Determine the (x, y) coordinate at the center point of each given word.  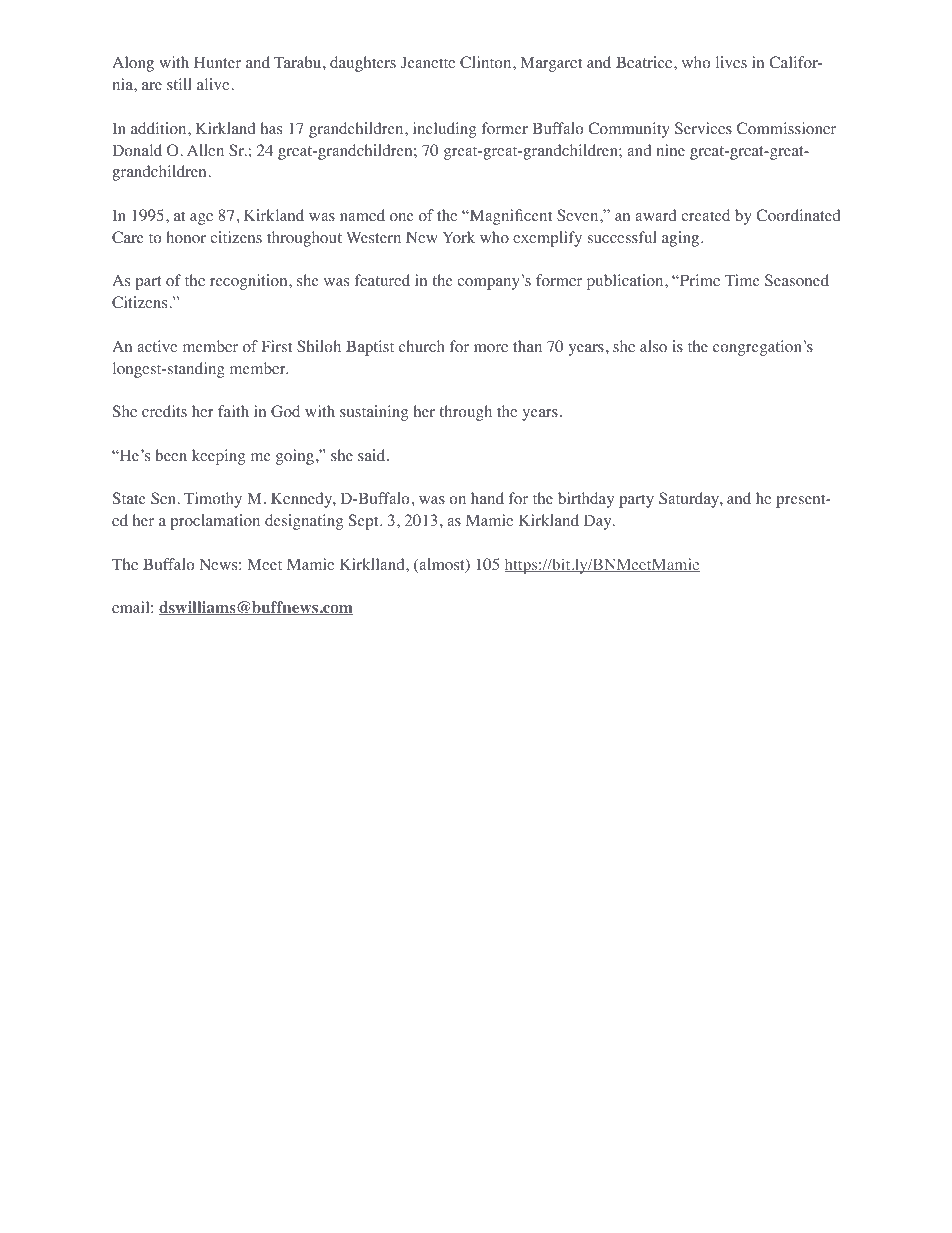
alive (214, 84)
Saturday (690, 500)
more (491, 348)
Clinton (487, 62)
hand (487, 498)
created (705, 215)
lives (731, 62)
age (201, 219)
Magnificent (510, 217)
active (157, 346)
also (653, 346)
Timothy (213, 500)
